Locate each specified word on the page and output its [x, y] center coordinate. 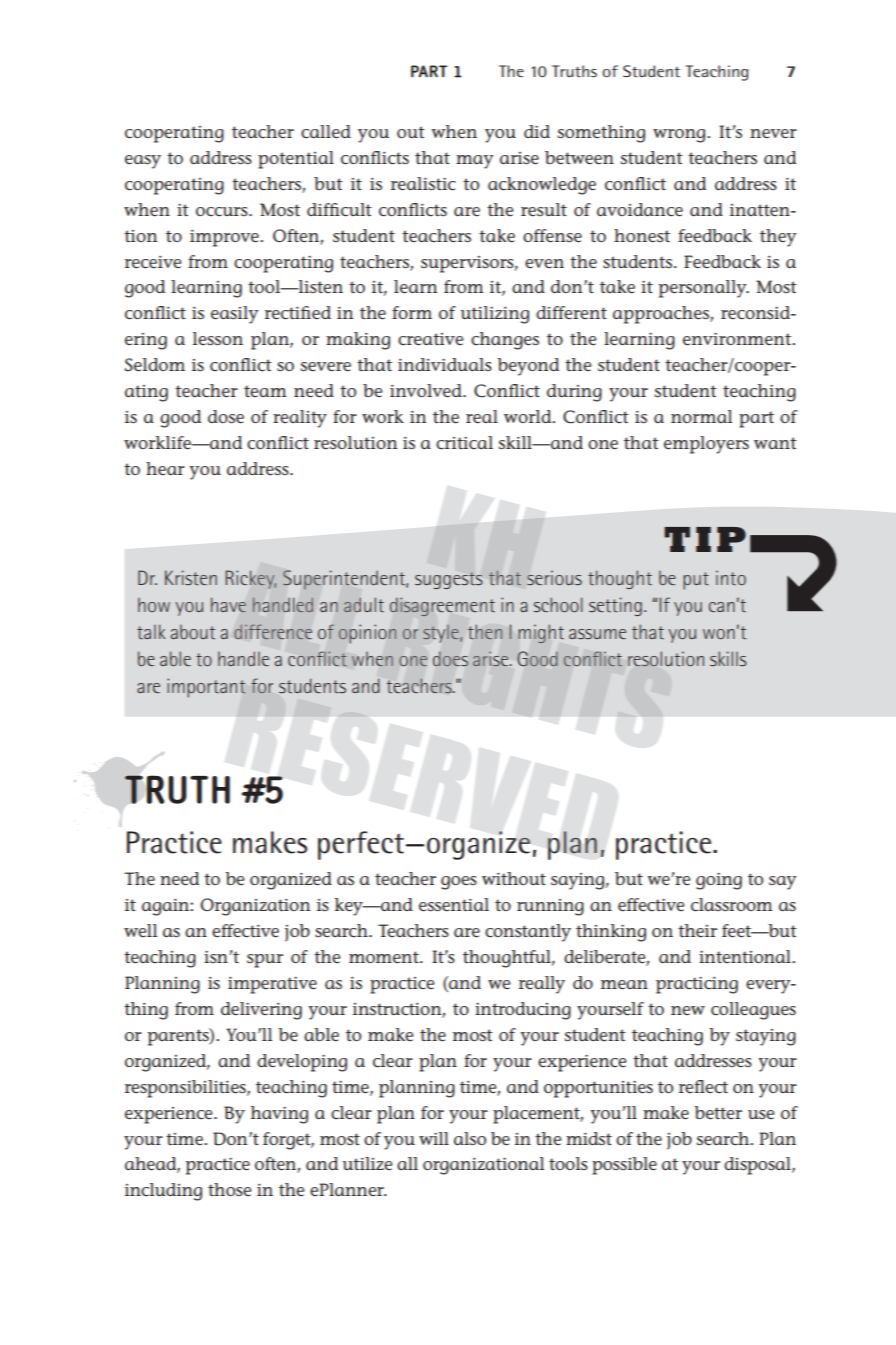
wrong [680, 136]
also [470, 1138]
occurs [223, 211]
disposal [758, 1166]
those [229, 1189]
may [475, 162]
